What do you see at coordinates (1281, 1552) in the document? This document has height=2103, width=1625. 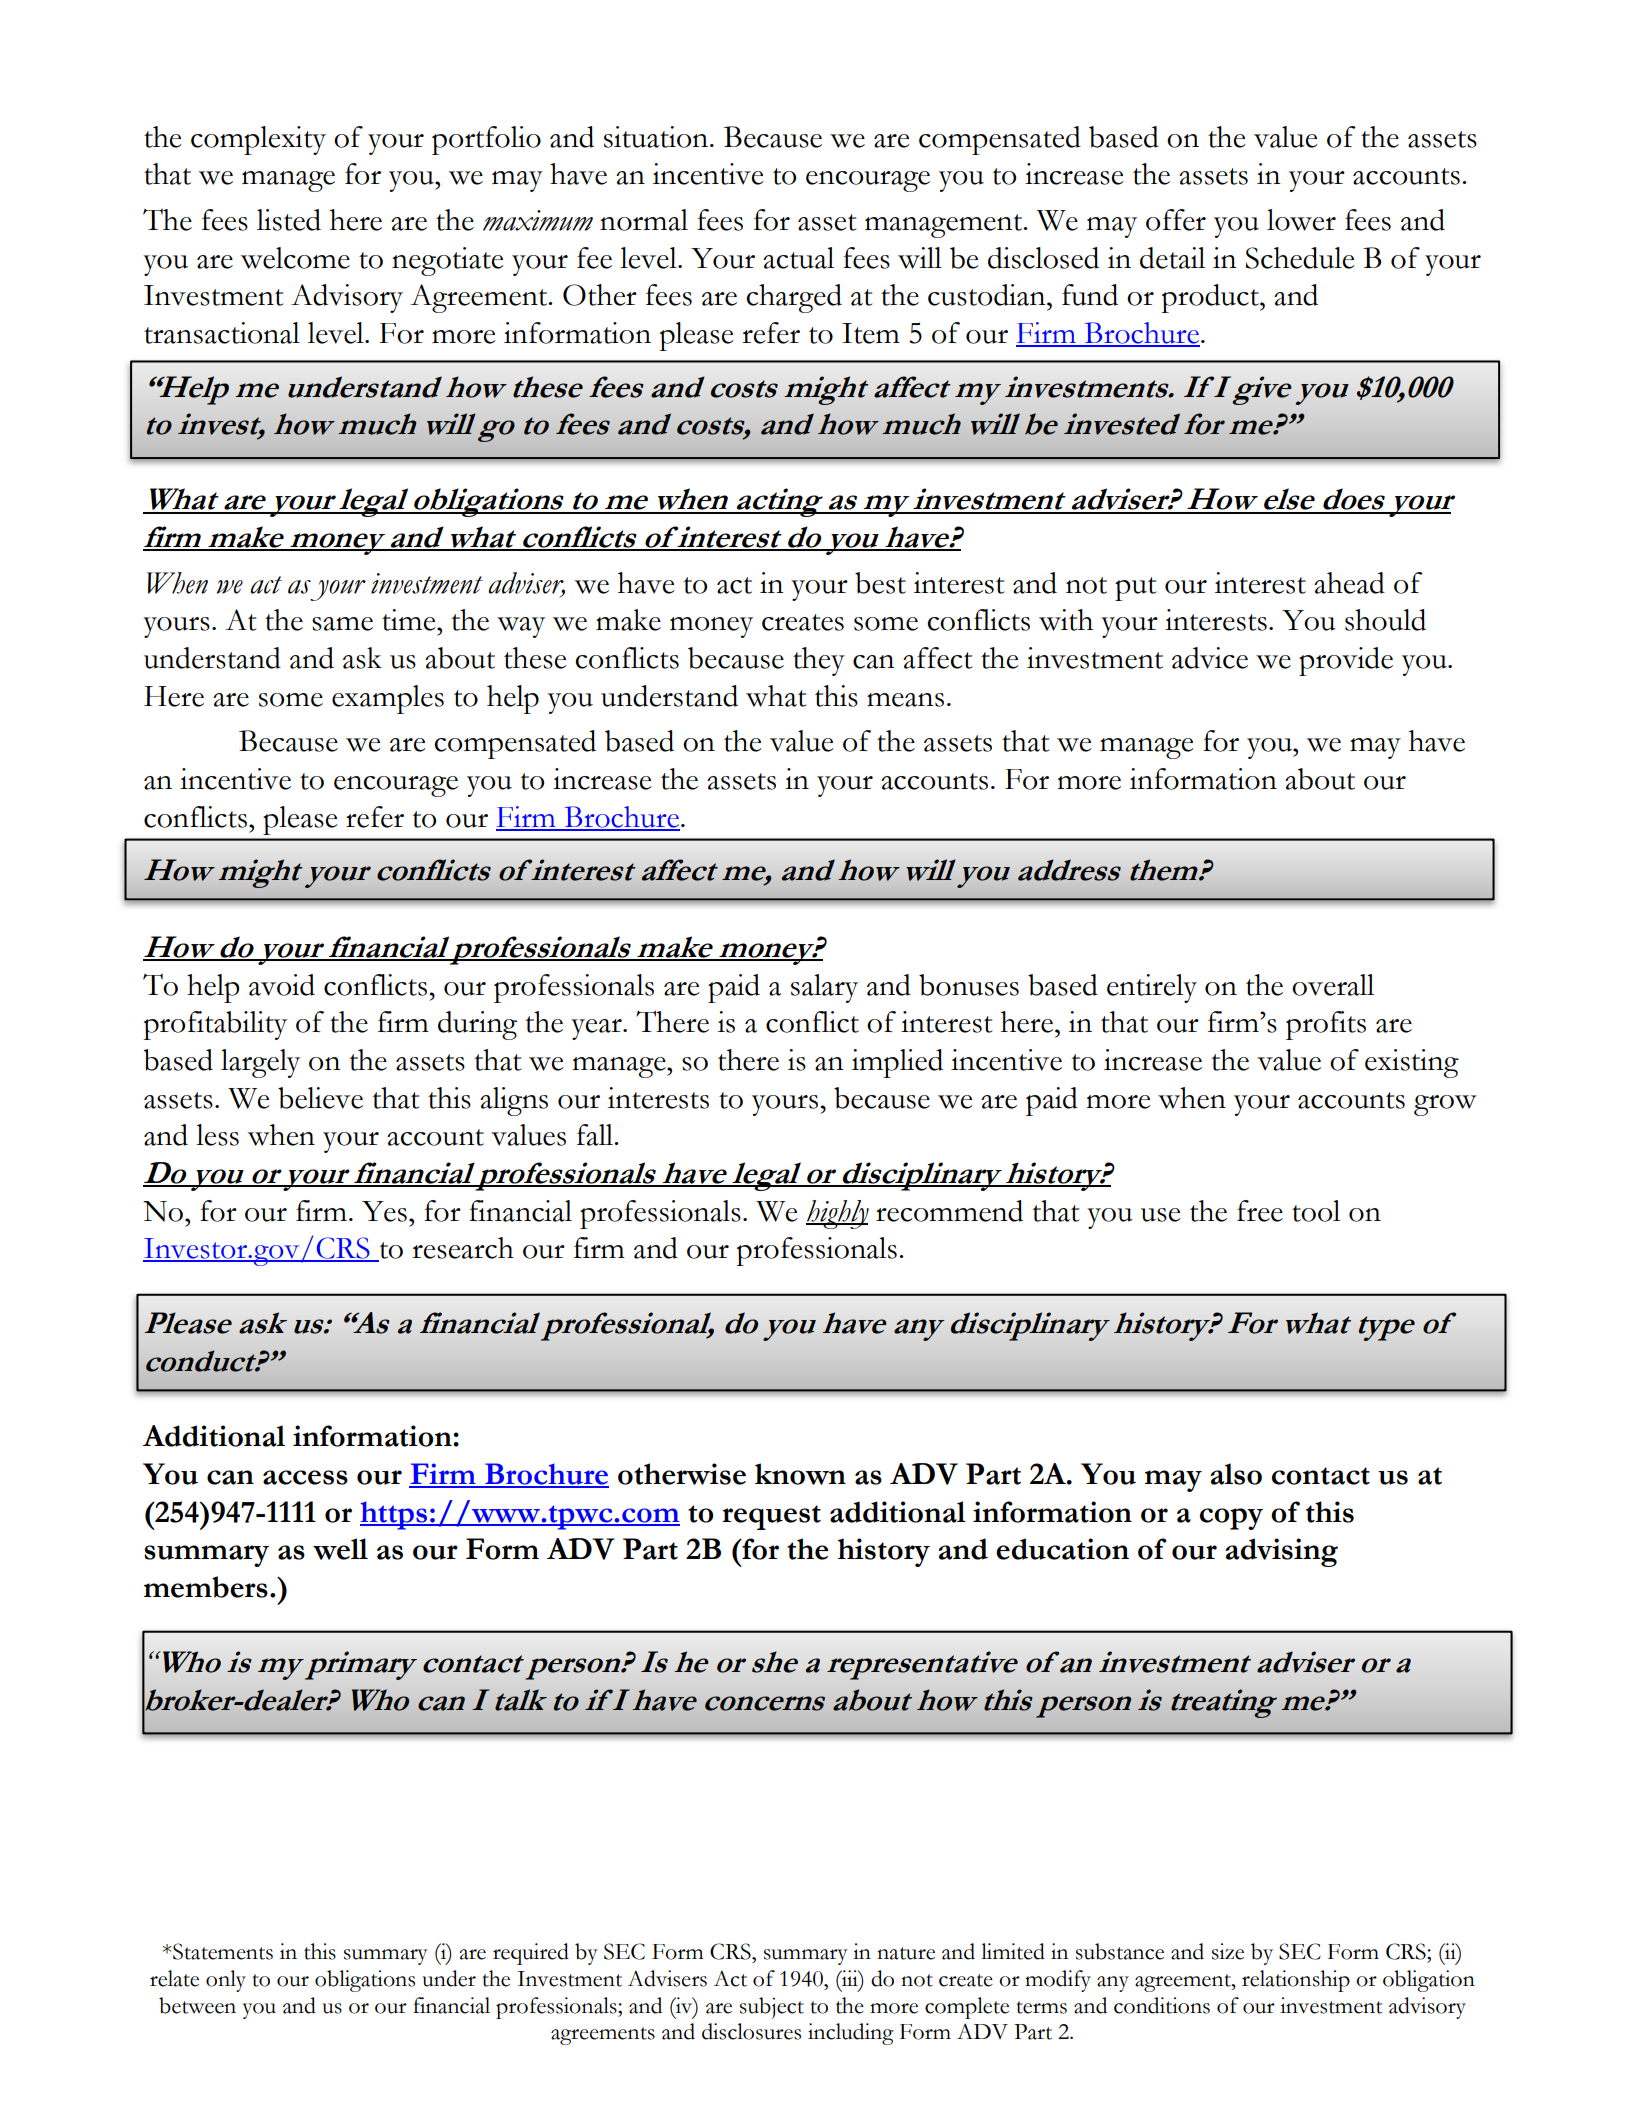 I see `advising` at bounding box center [1281, 1552].
